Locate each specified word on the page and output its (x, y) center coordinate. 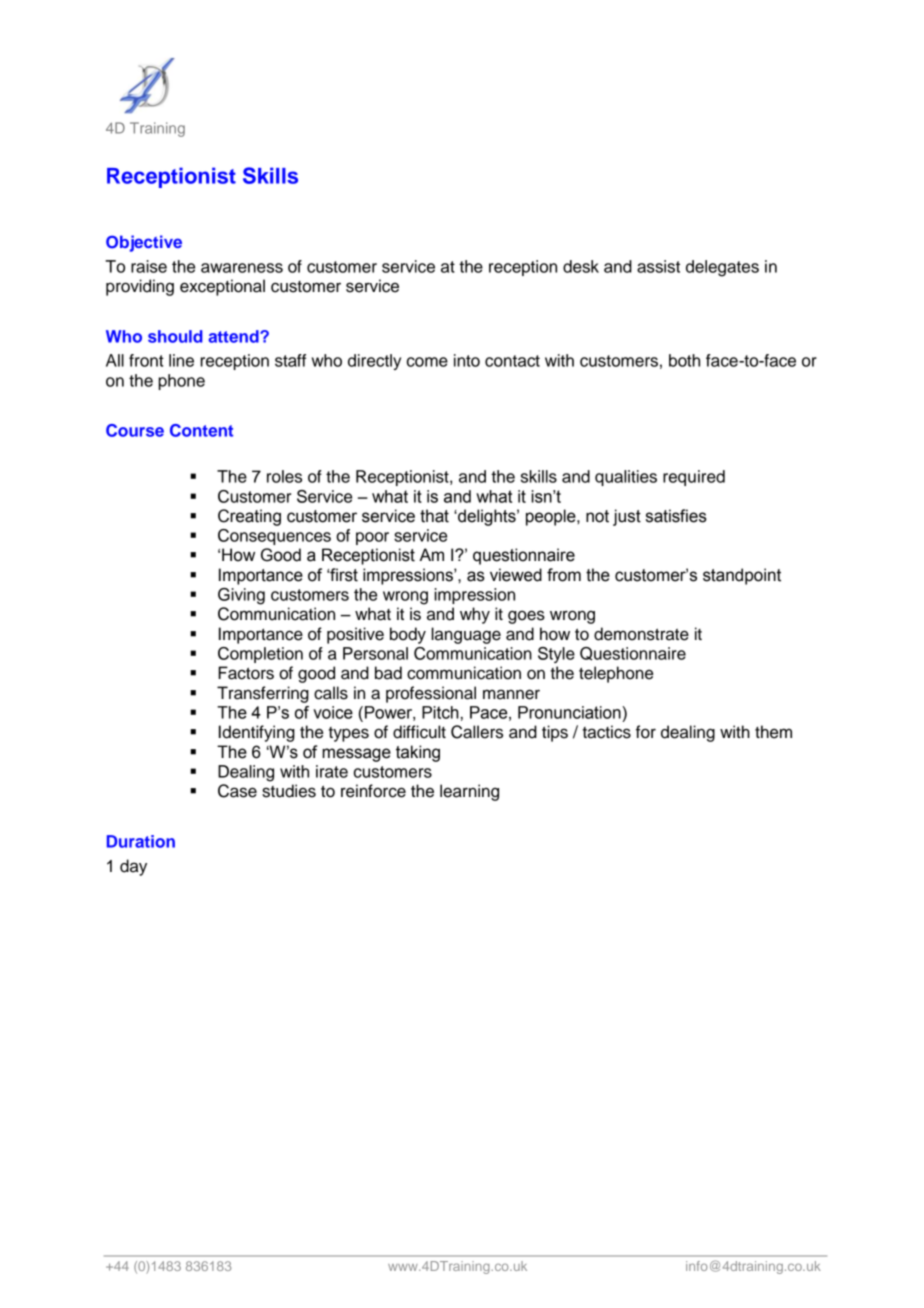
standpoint (742, 576)
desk (581, 266)
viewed (516, 575)
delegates (722, 268)
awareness (242, 268)
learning (469, 792)
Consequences (274, 537)
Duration (141, 841)
